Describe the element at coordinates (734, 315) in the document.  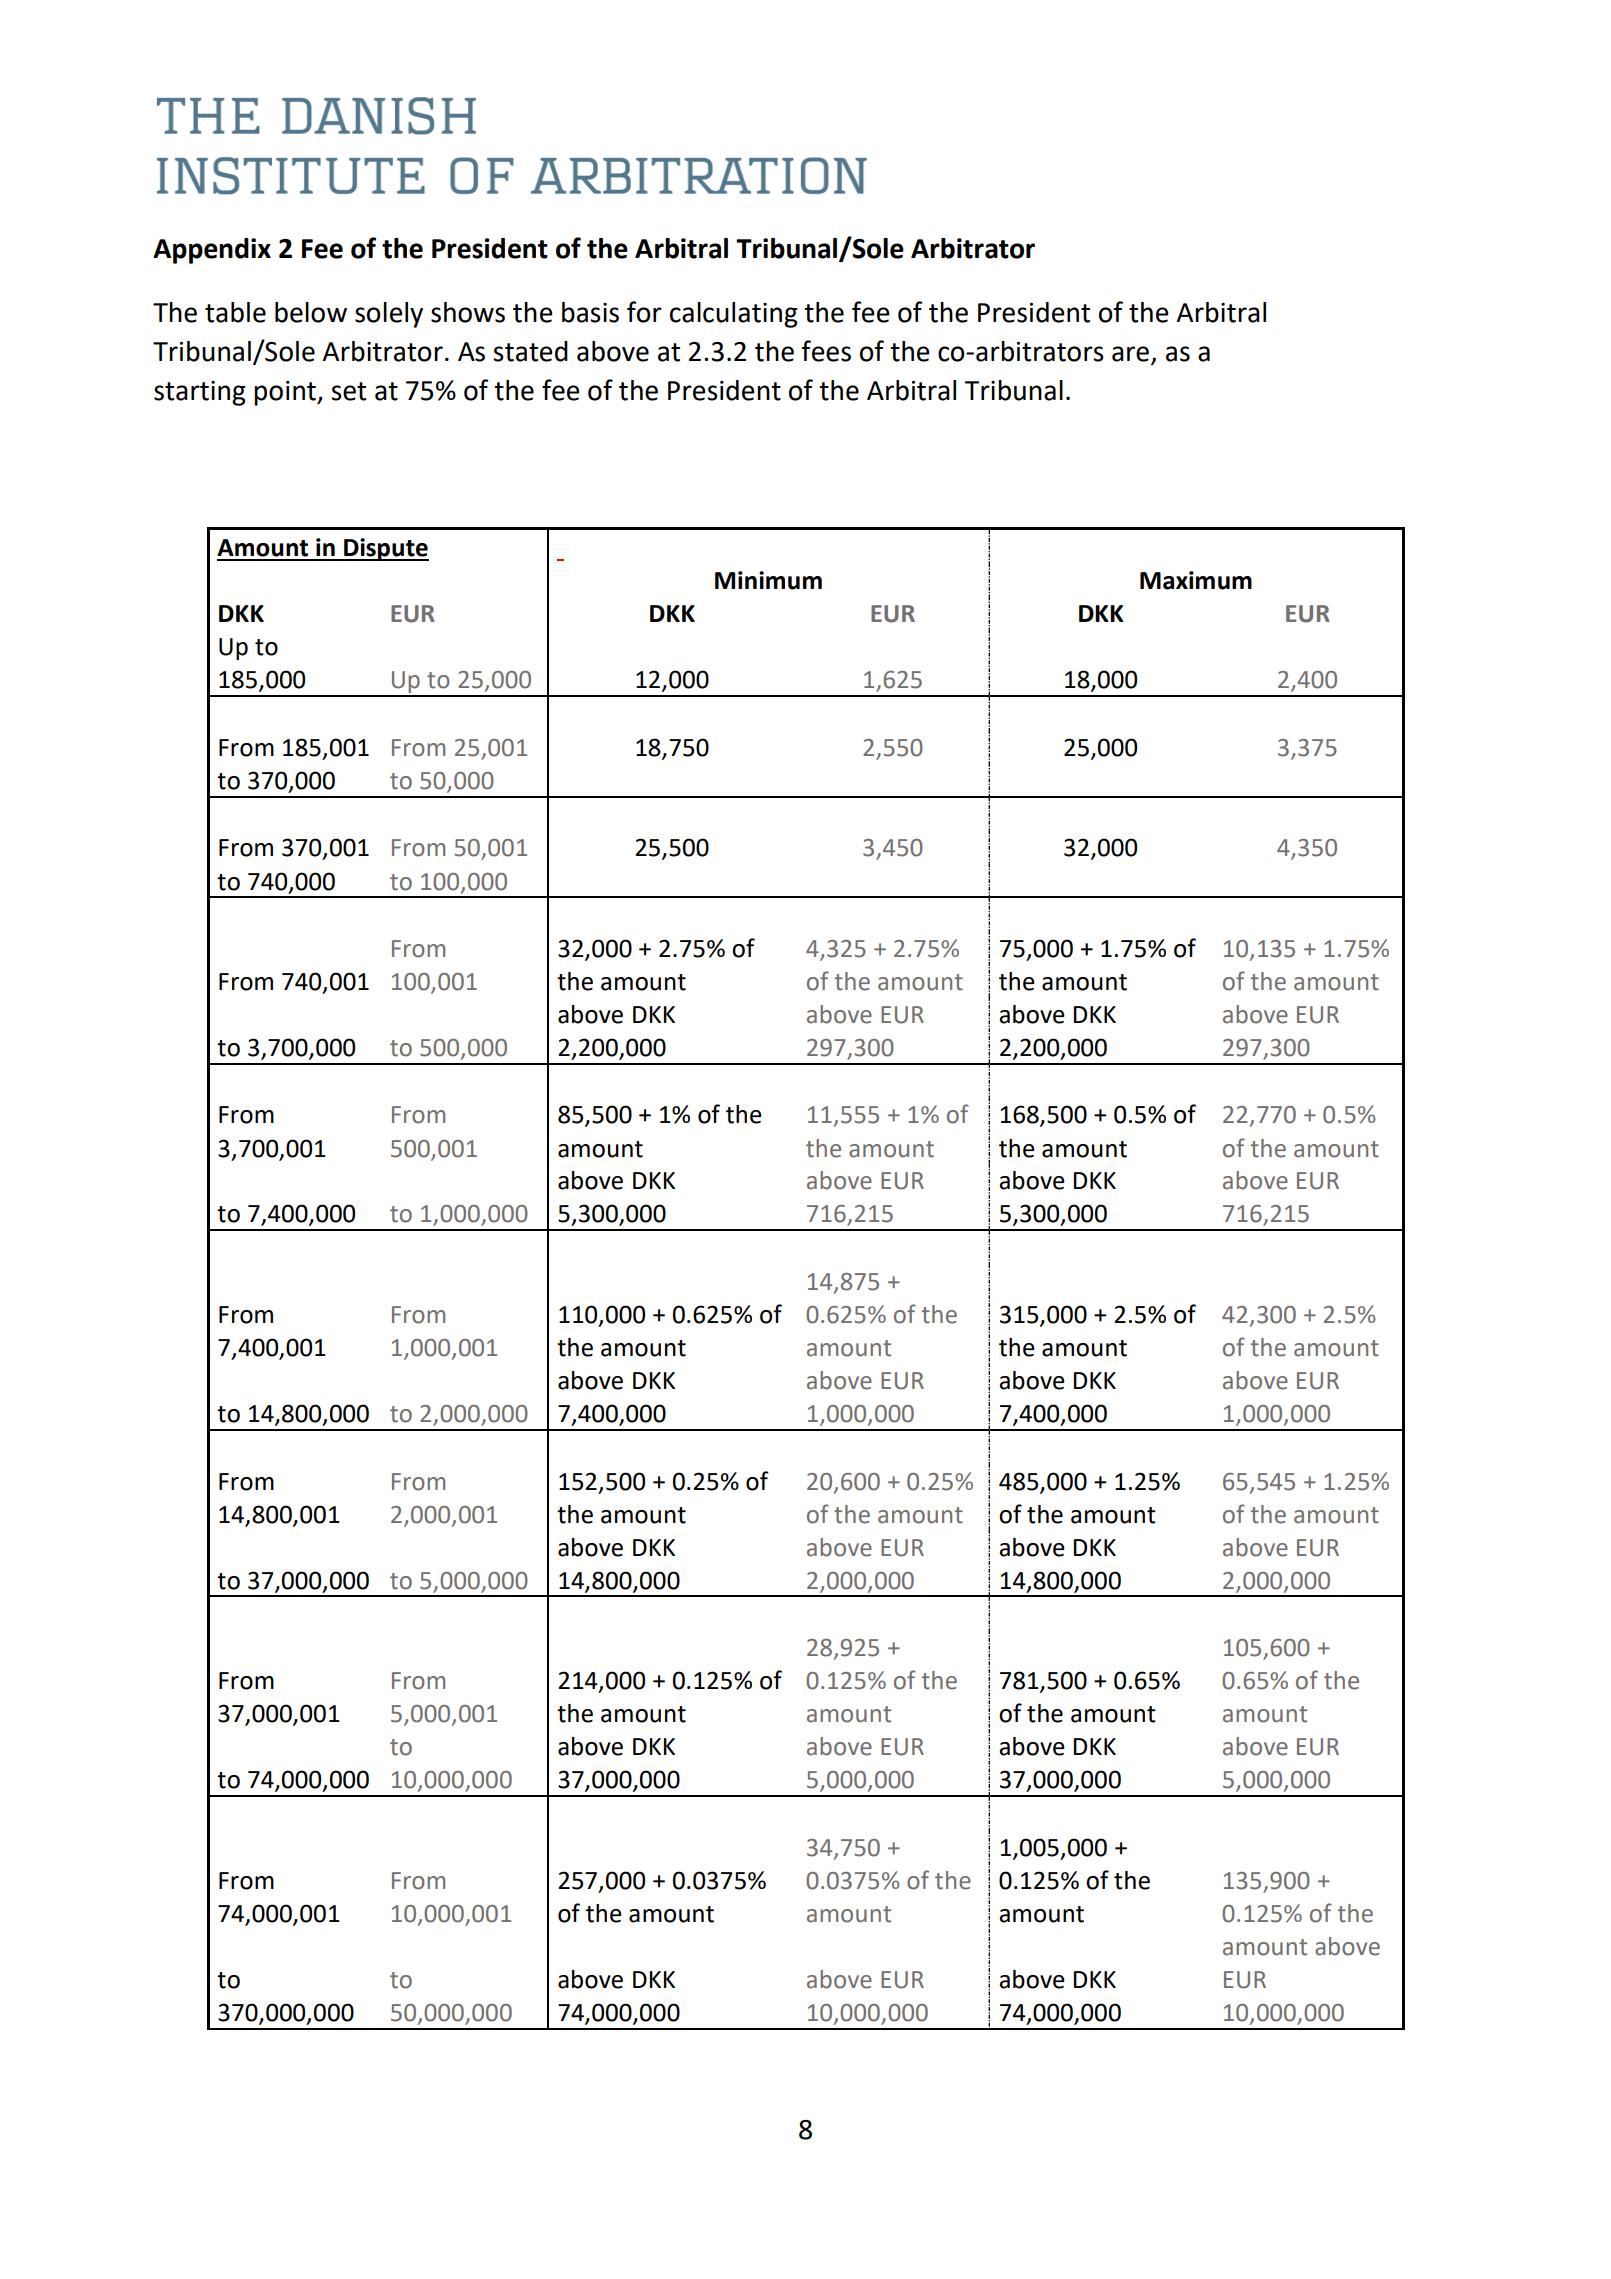
I see `calculating` at that location.
